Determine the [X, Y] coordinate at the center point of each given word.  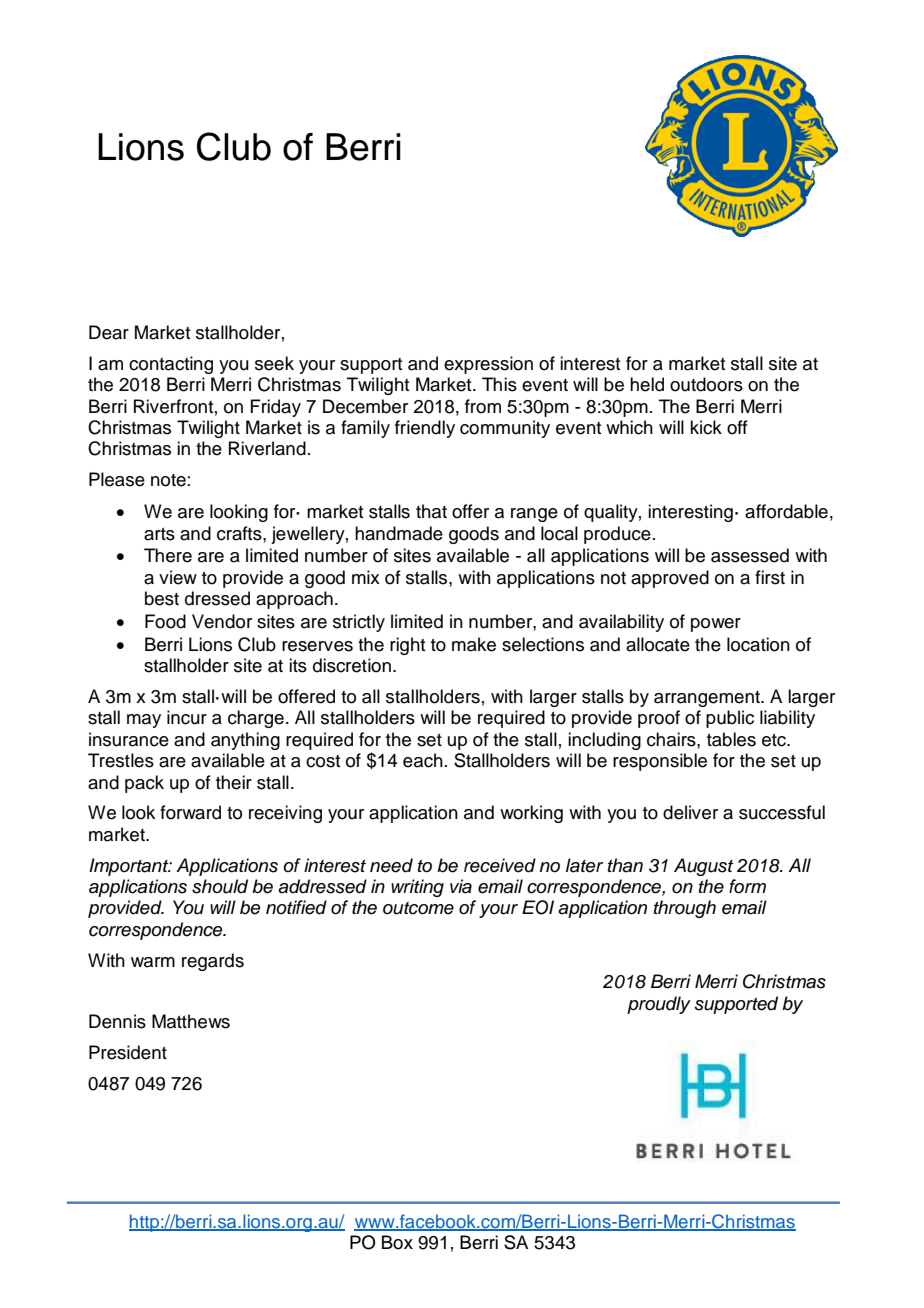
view [178, 577]
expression [488, 365]
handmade [399, 533]
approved [670, 579]
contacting [171, 365]
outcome [418, 908]
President [128, 1052]
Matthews [191, 1021]
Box [397, 1242]
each [423, 760]
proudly [659, 1005]
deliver [690, 812]
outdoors [706, 384]
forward [190, 812]
